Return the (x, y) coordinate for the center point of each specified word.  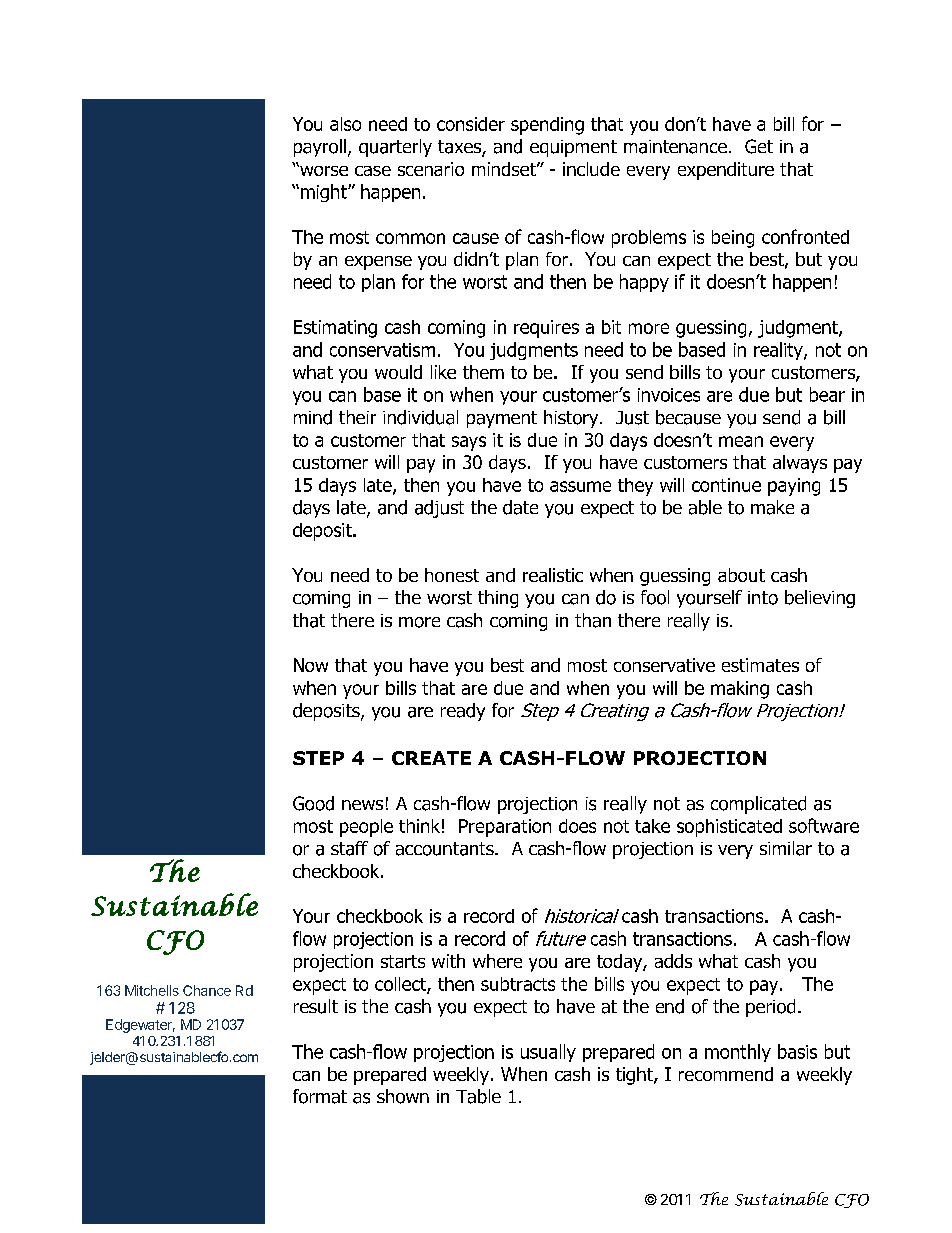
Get (759, 146)
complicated (758, 805)
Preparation (505, 828)
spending (547, 126)
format (320, 1096)
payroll (320, 148)
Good (313, 803)
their (357, 417)
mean (741, 441)
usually (548, 1053)
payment (502, 419)
